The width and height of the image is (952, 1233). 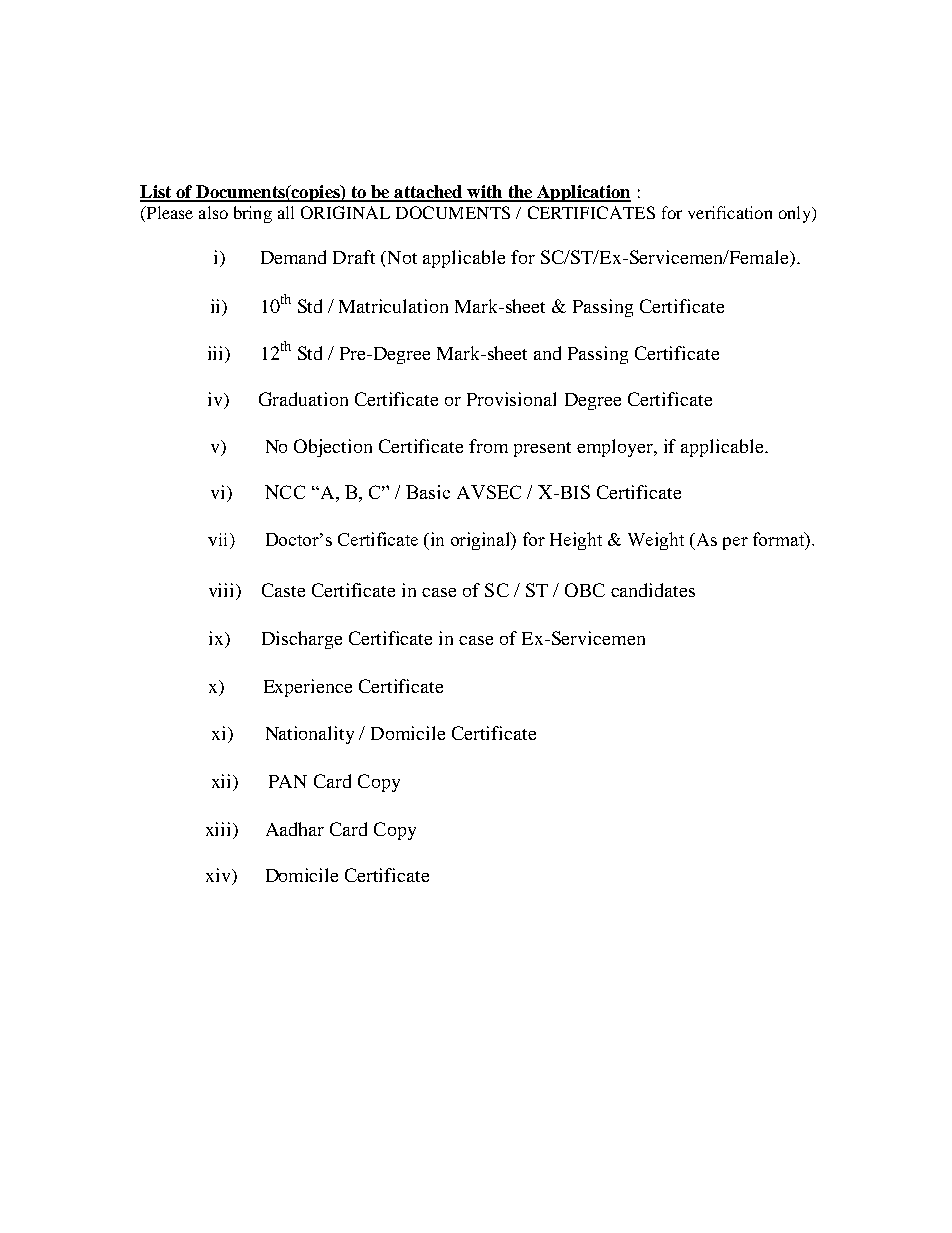 I want to click on Application, so click(x=583, y=193).
